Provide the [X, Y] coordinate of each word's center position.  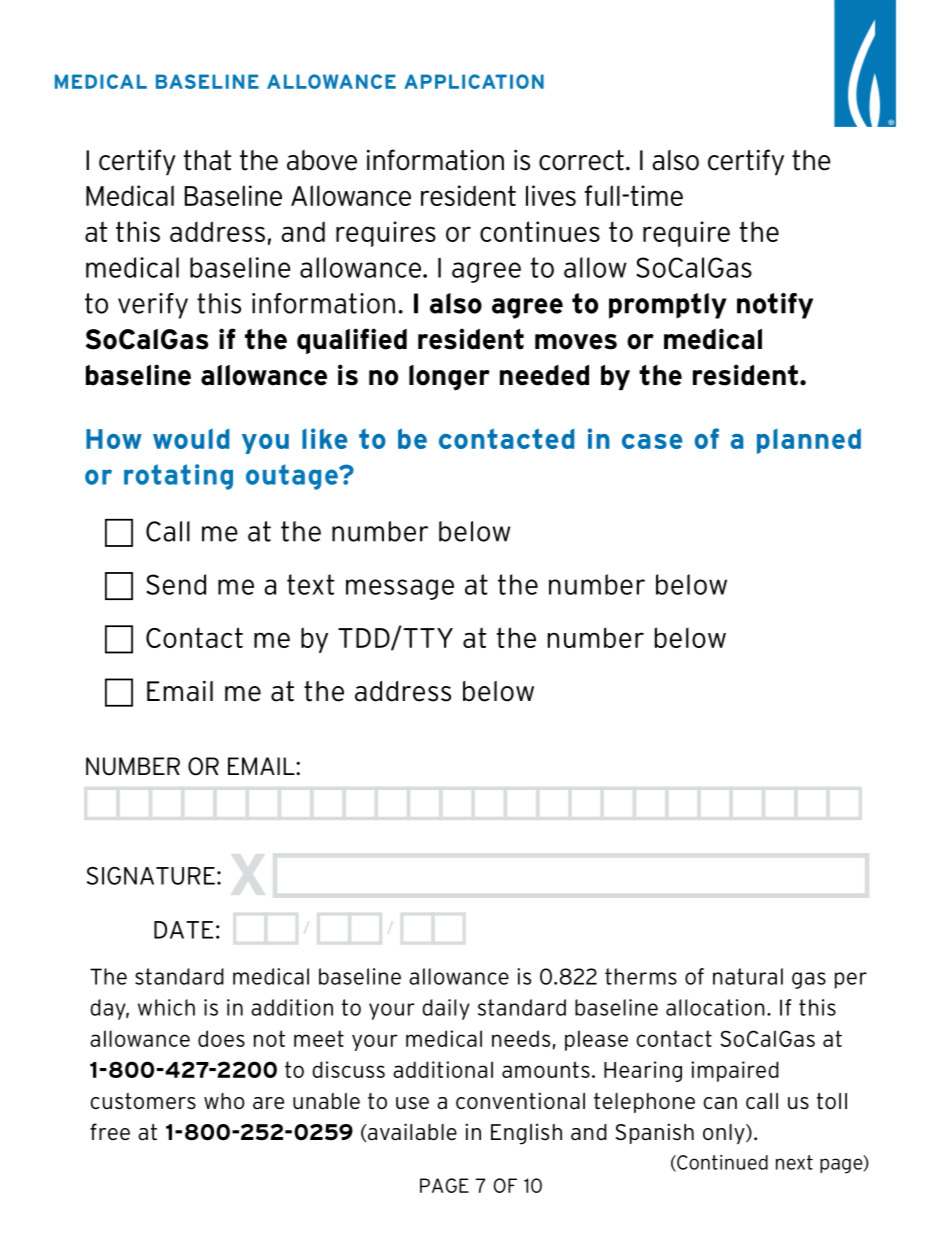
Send [176, 584]
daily [446, 1009]
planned [809, 441]
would [191, 438]
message [400, 589]
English [526, 1134]
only [725, 1134]
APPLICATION [474, 81]
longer [449, 378]
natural [748, 976]
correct [581, 160]
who [224, 1101]
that [207, 160]
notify [775, 306]
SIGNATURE [151, 876]
